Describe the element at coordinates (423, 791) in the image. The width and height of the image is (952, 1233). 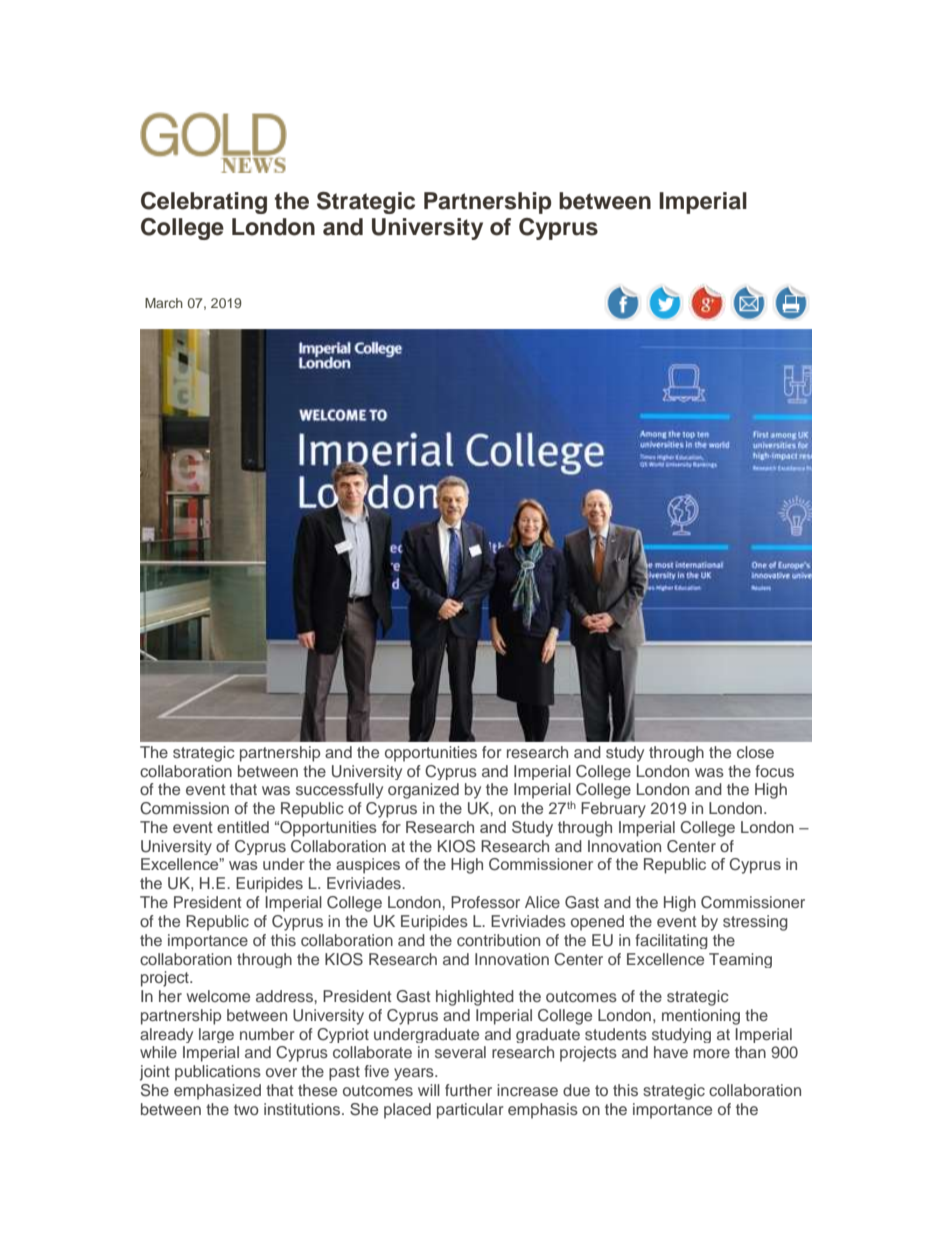
I see `organized` at that location.
